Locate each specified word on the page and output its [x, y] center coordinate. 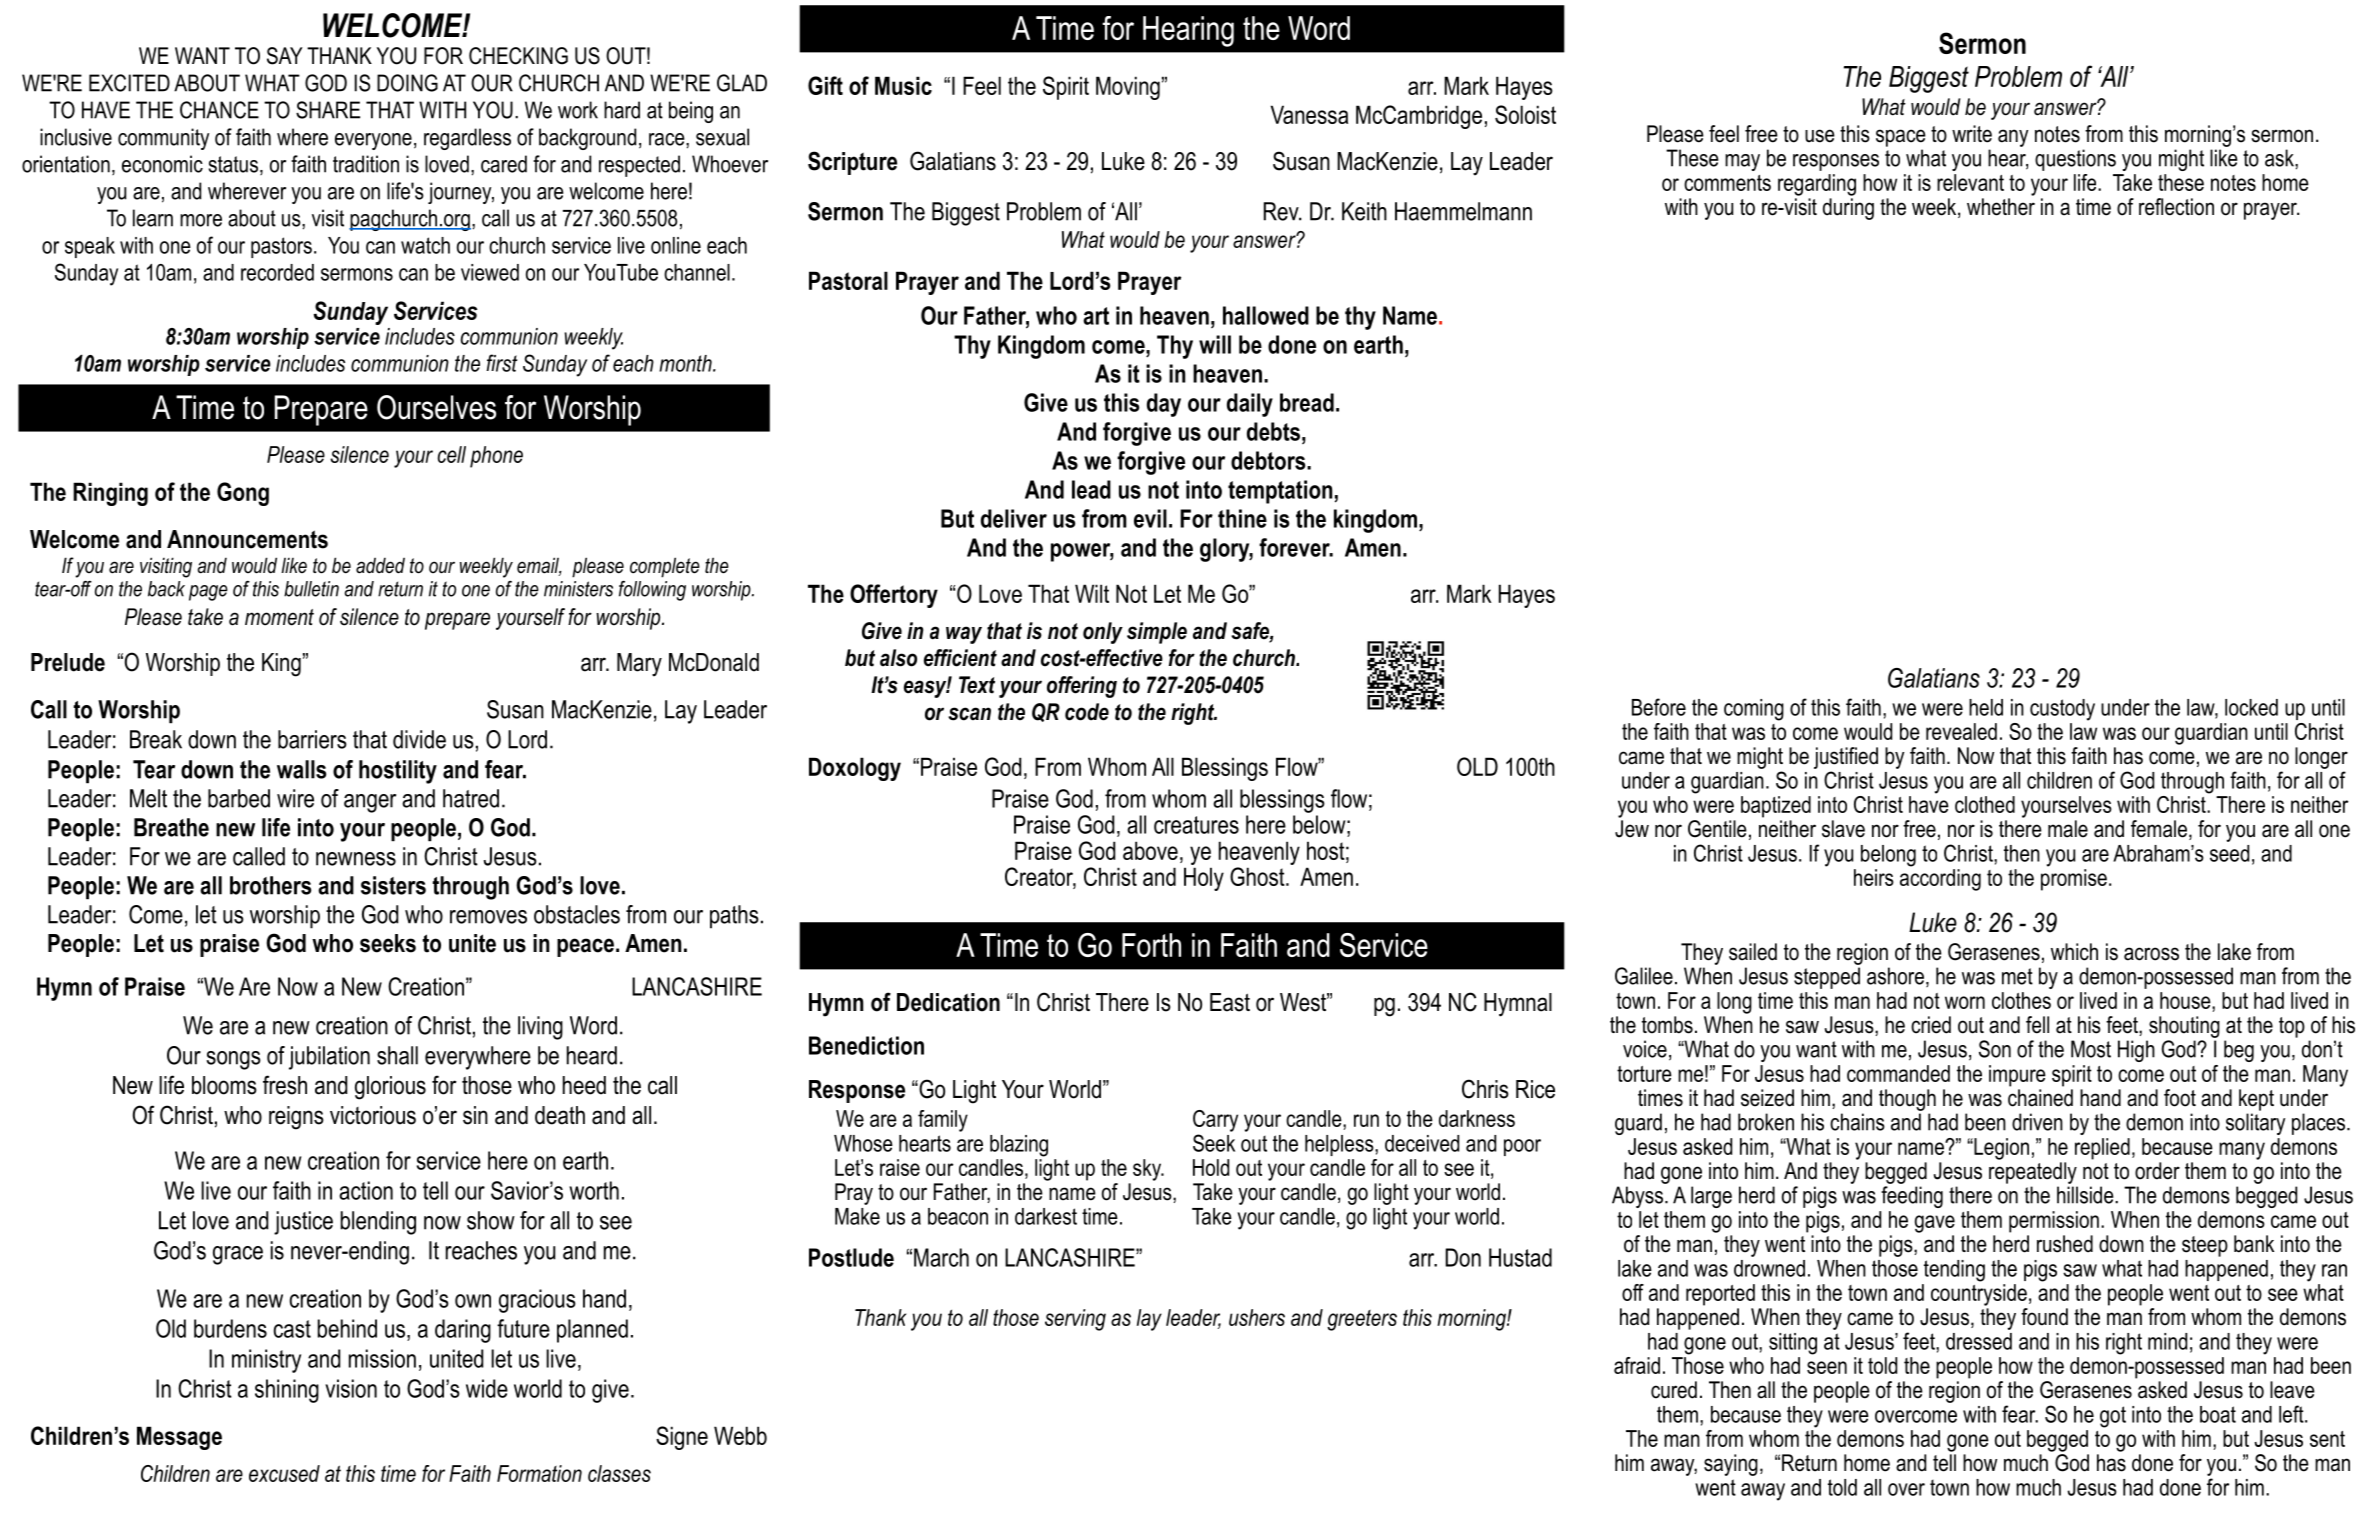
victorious [373, 1115]
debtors [1269, 460]
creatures [1196, 825]
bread [1307, 402]
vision [351, 1388]
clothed [1985, 804]
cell [452, 454]
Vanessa [1309, 114]
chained [2040, 1098]
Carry [1215, 1121]
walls [301, 769]
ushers [1257, 1317]
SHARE [328, 110]
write [1972, 134]
